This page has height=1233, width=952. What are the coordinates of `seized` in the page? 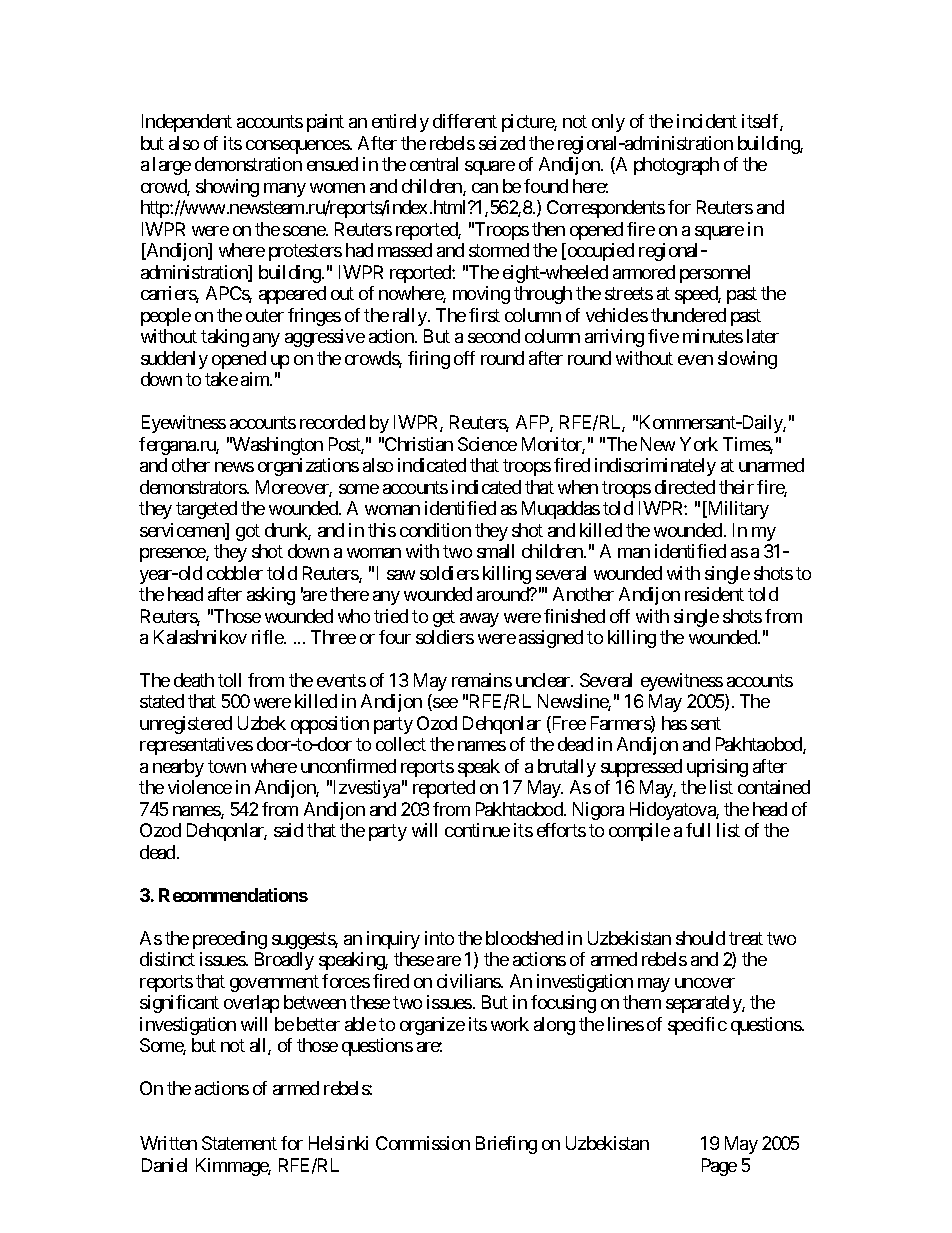 It's located at (502, 143).
